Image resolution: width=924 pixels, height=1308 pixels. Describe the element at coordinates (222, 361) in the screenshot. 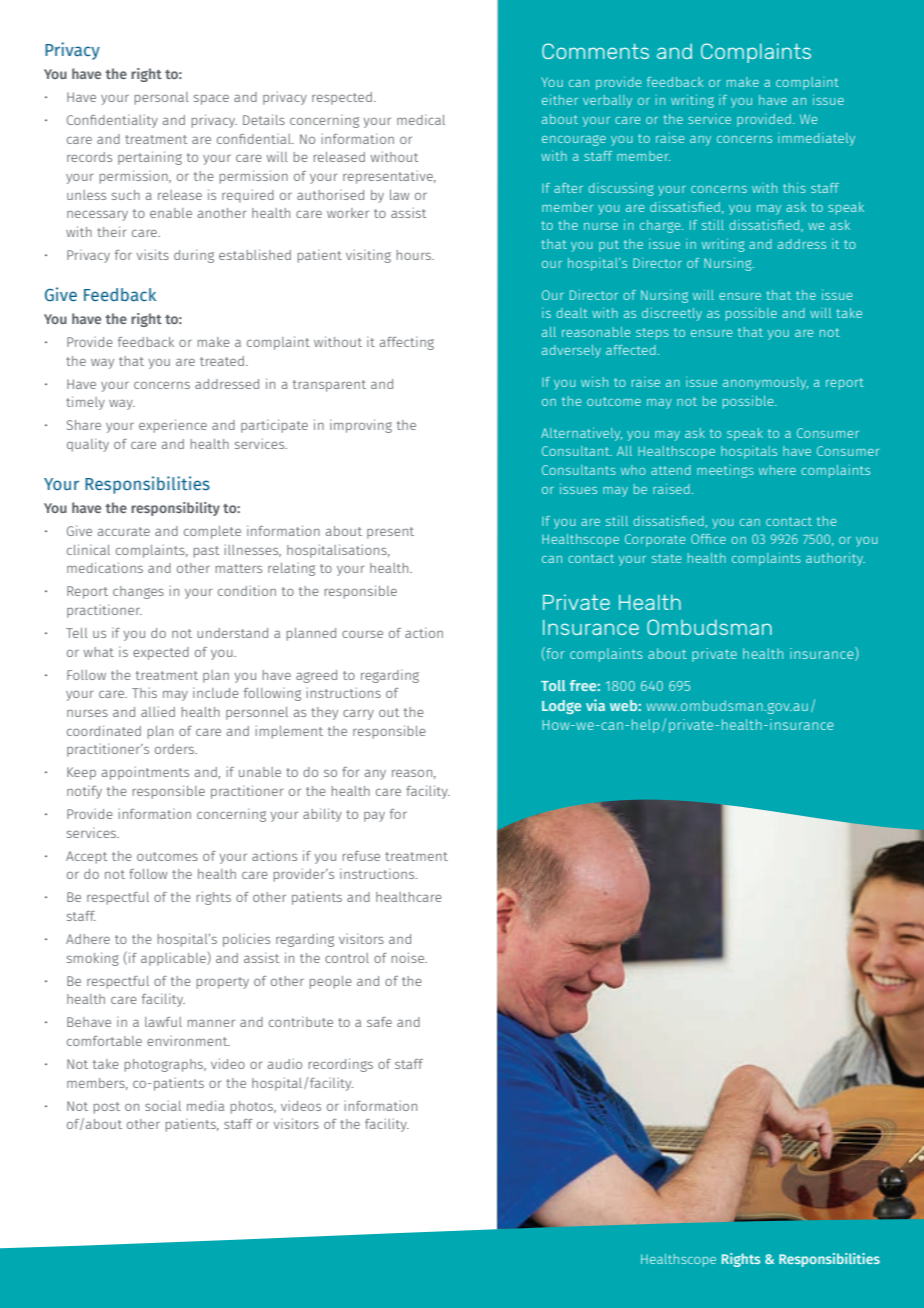

I see `treated` at that location.
